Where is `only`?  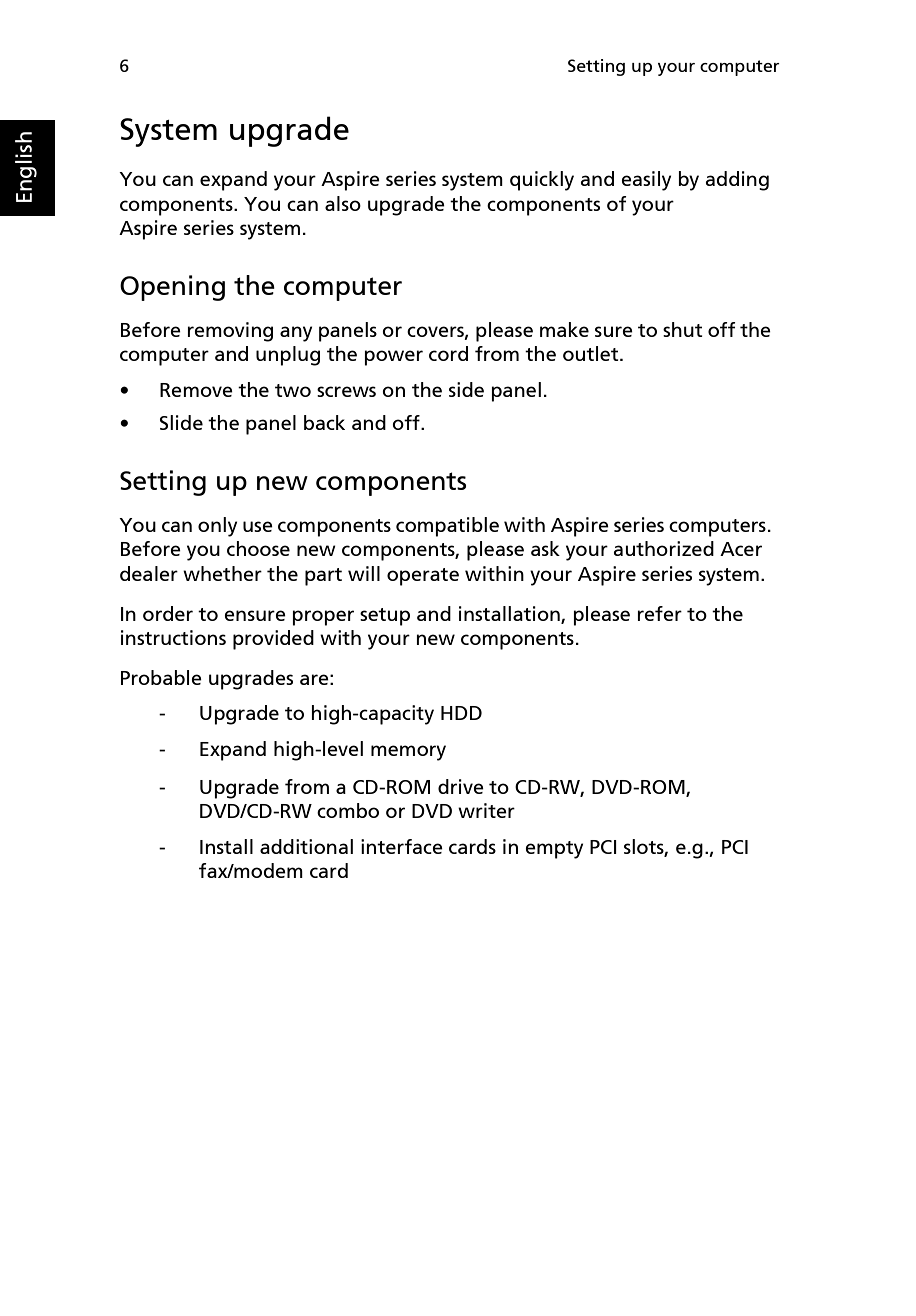
only is located at coordinates (217, 527).
